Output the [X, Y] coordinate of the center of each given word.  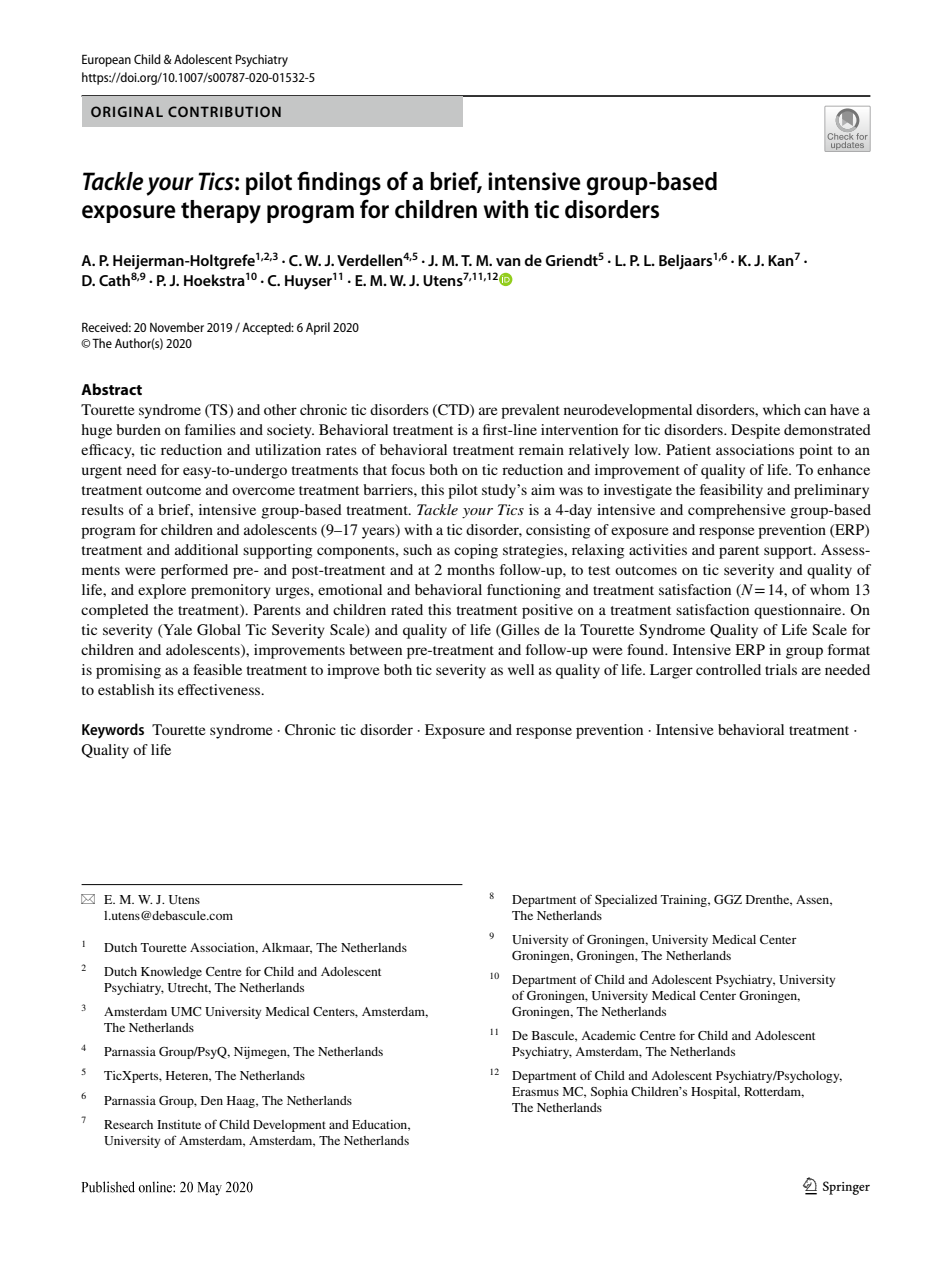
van [508, 262]
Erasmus [535, 1091]
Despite [755, 431]
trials [781, 669]
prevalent [530, 411]
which [782, 409]
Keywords [113, 731]
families [210, 429]
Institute [179, 1124]
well [521, 669]
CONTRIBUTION [224, 111]
